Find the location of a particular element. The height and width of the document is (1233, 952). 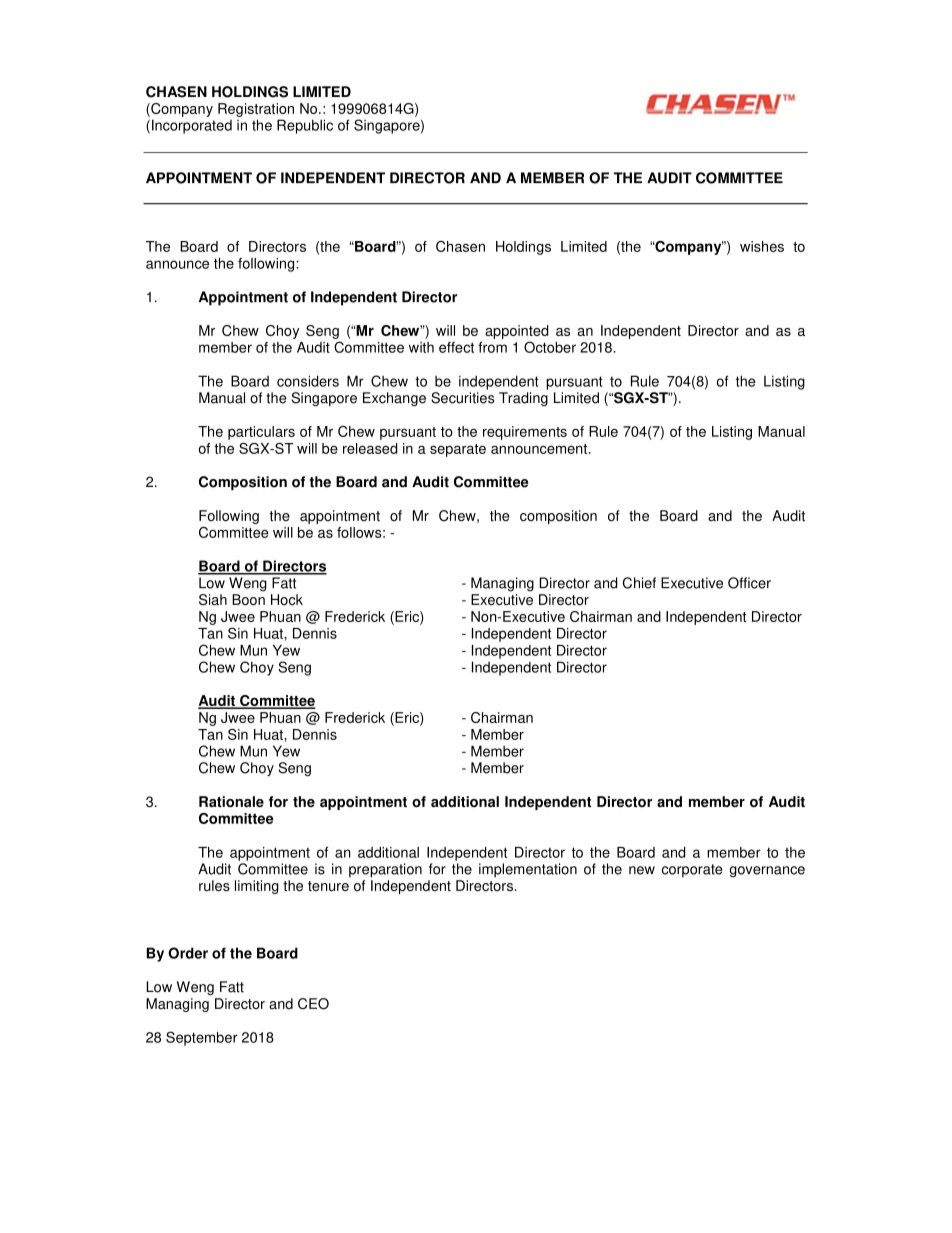

implementation is located at coordinates (528, 870).
